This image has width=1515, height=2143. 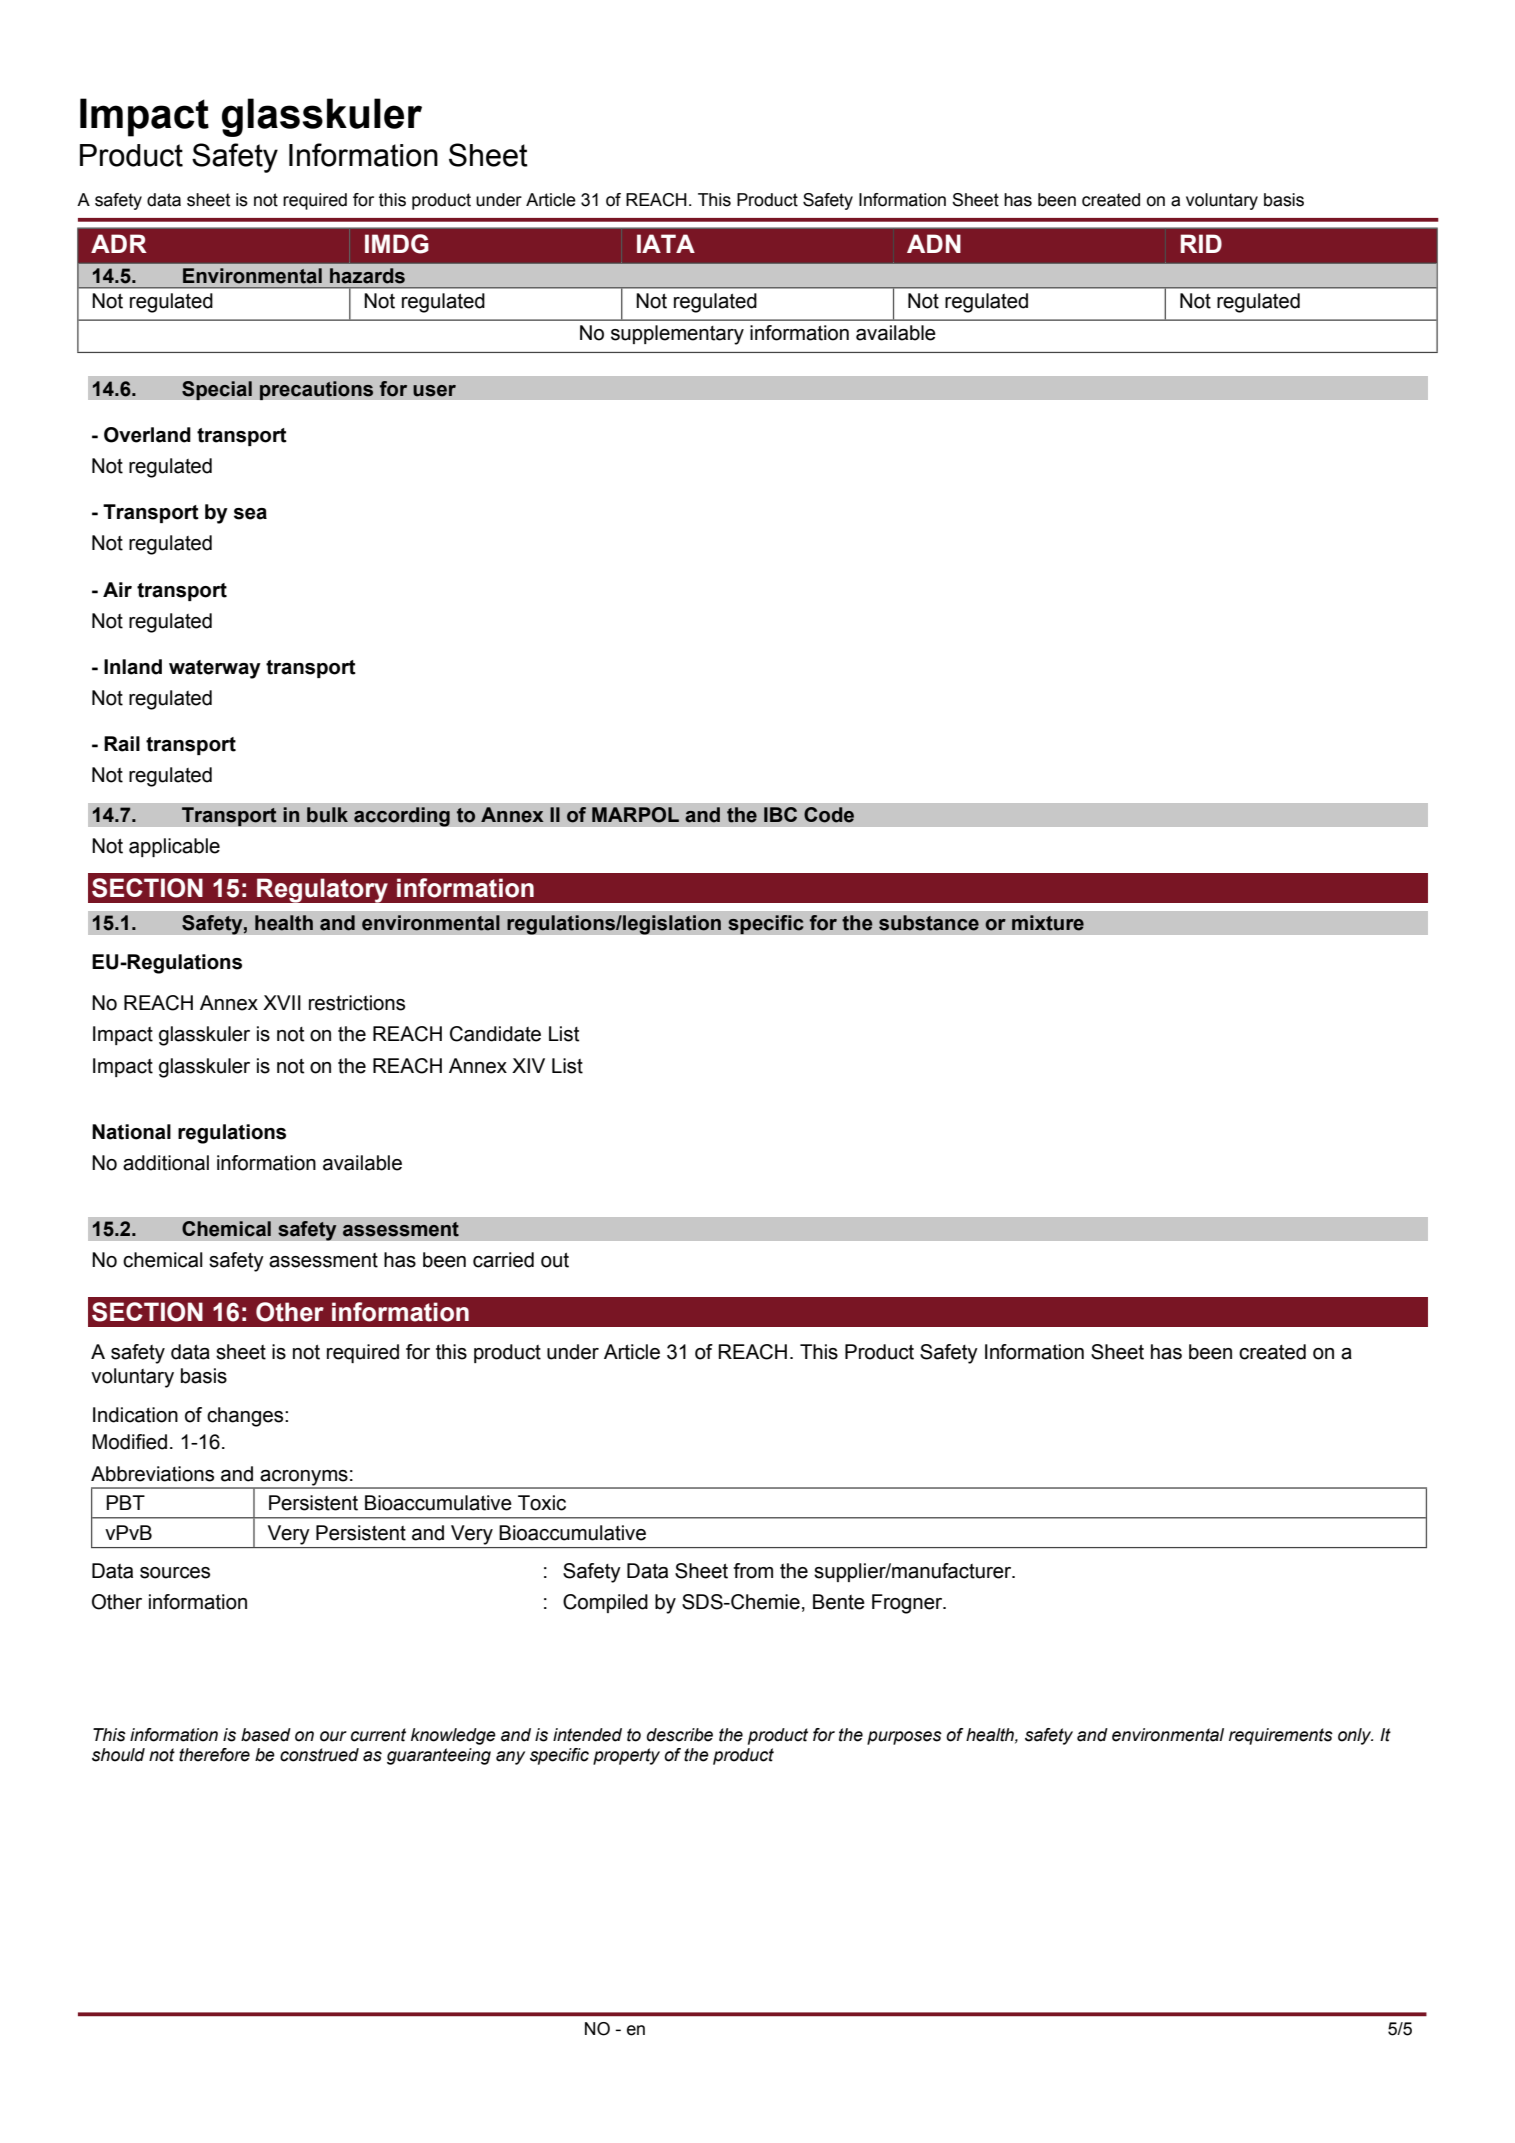 I want to click on XVII, so click(x=282, y=1002).
